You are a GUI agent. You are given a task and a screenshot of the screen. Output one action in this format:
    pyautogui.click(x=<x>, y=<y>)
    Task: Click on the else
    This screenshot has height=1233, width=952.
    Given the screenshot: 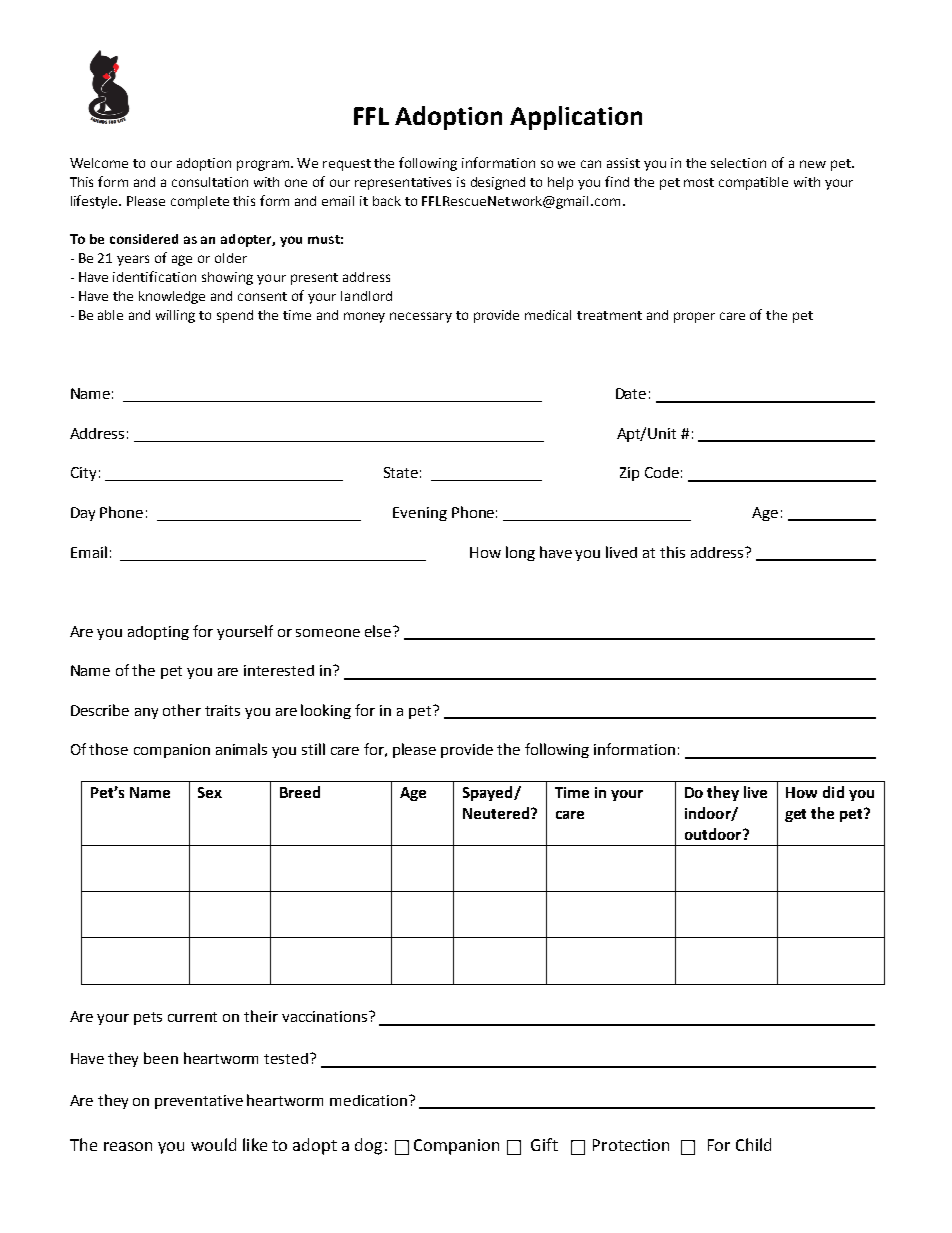 What is the action you would take?
    pyautogui.click(x=379, y=631)
